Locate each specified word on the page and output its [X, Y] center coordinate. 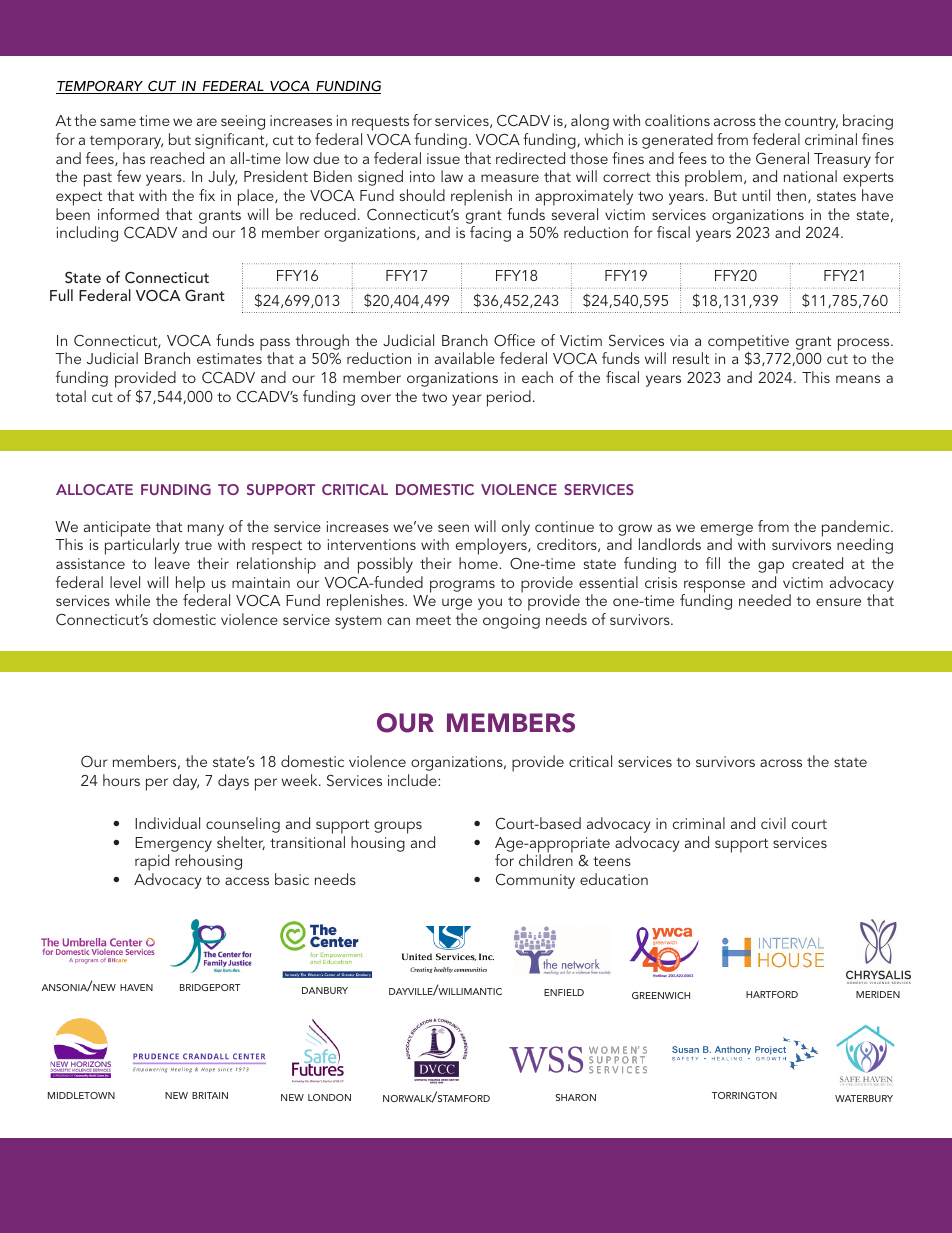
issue [443, 158]
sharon [576, 1097]
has [134, 158]
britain [210, 1095]
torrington [744, 1095]
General [782, 158]
